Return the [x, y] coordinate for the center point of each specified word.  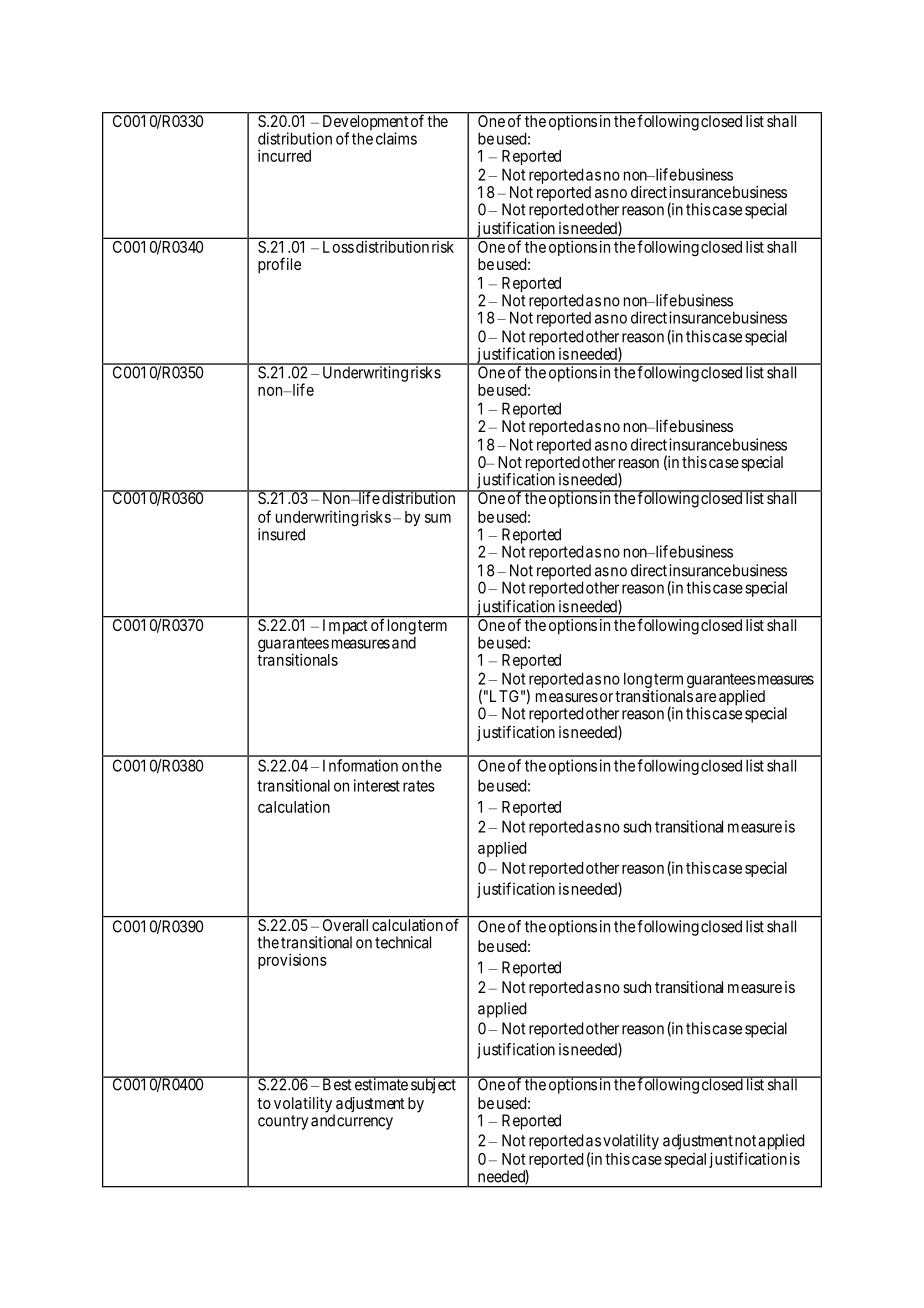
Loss [338, 247]
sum [438, 518]
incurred [284, 155]
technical [403, 942]
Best [337, 1084]
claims [396, 138]
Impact [345, 626]
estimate [381, 1084]
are [705, 697]
